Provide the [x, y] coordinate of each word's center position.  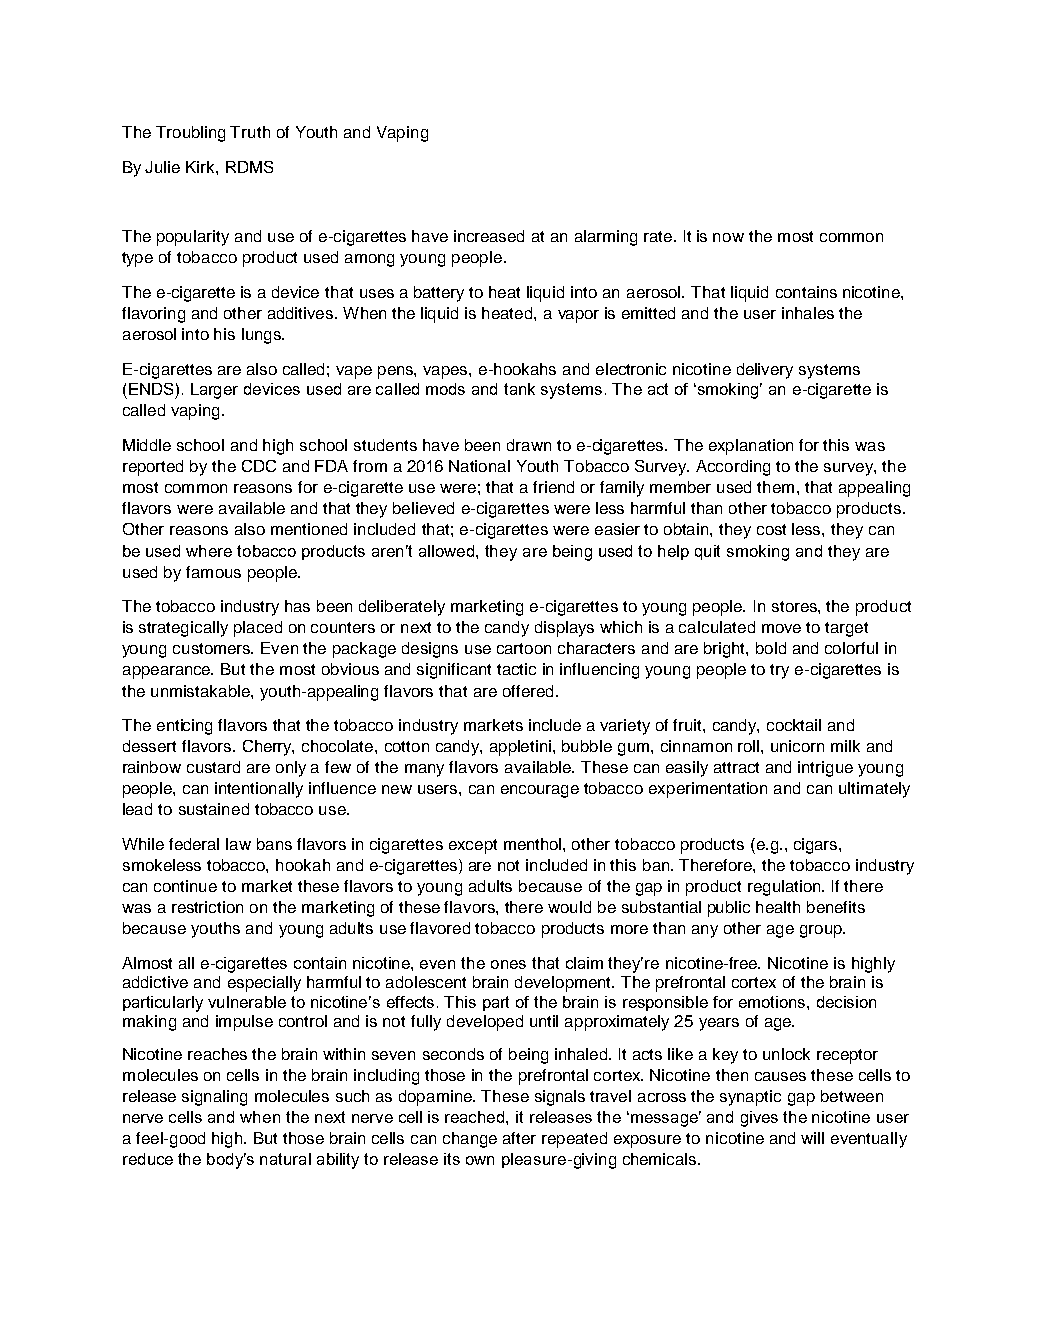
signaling [214, 1098]
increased [489, 236]
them [775, 487]
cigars [817, 846]
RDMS [249, 167]
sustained [214, 809]
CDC [259, 466]
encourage [540, 791]
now [728, 237]
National [479, 466]
